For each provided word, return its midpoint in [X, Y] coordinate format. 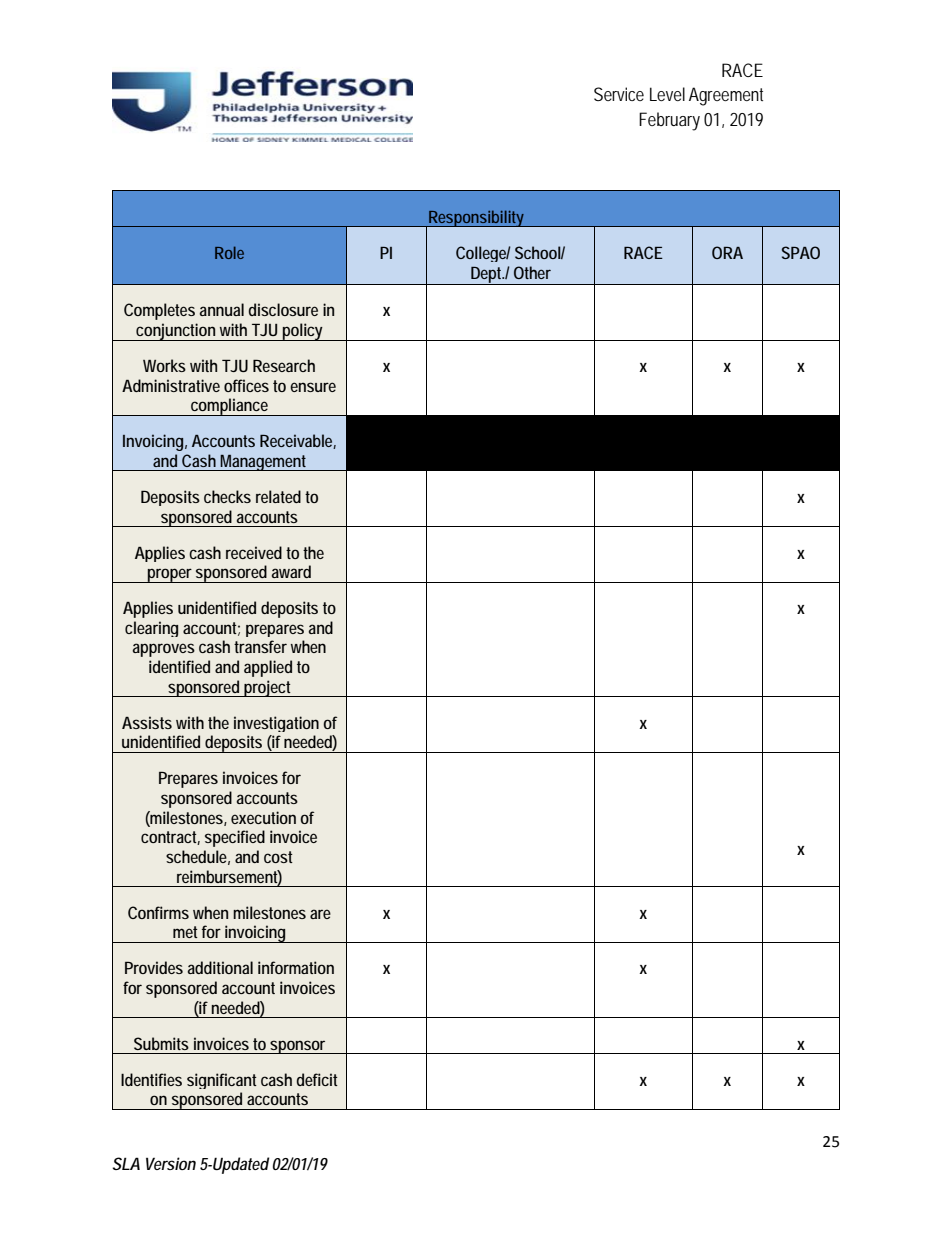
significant [222, 1081]
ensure [313, 387]
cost [278, 857]
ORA [727, 252]
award [291, 571]
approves [163, 650]
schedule [198, 857]
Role [229, 252]
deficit [317, 1079]
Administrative [171, 385]
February [669, 121]
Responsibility [477, 218]
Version [171, 1163]
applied [268, 668]
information [296, 967]
